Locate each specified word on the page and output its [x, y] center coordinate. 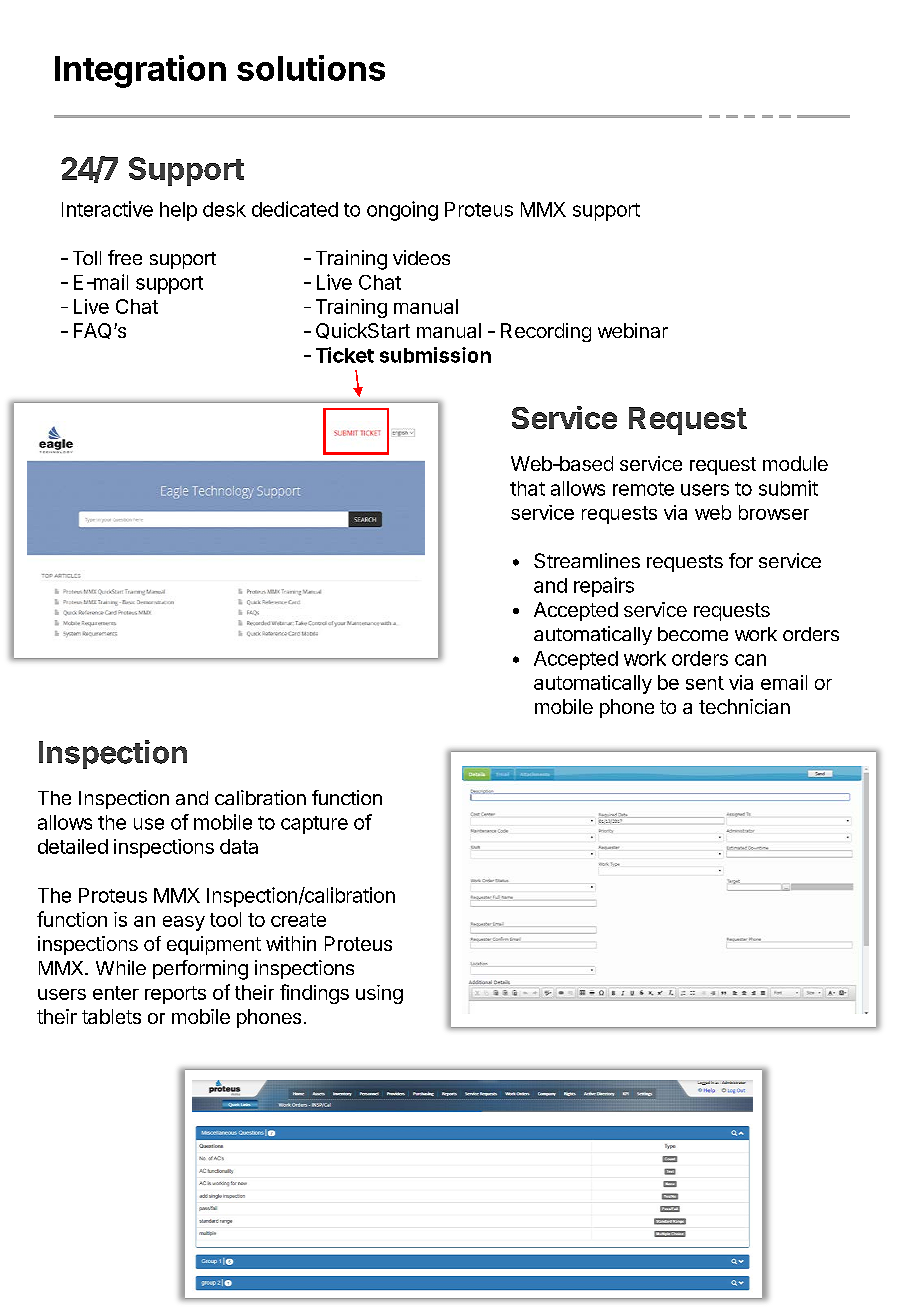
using [379, 994]
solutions [311, 68]
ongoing [402, 211]
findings [314, 994]
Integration [140, 71]
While [121, 967]
